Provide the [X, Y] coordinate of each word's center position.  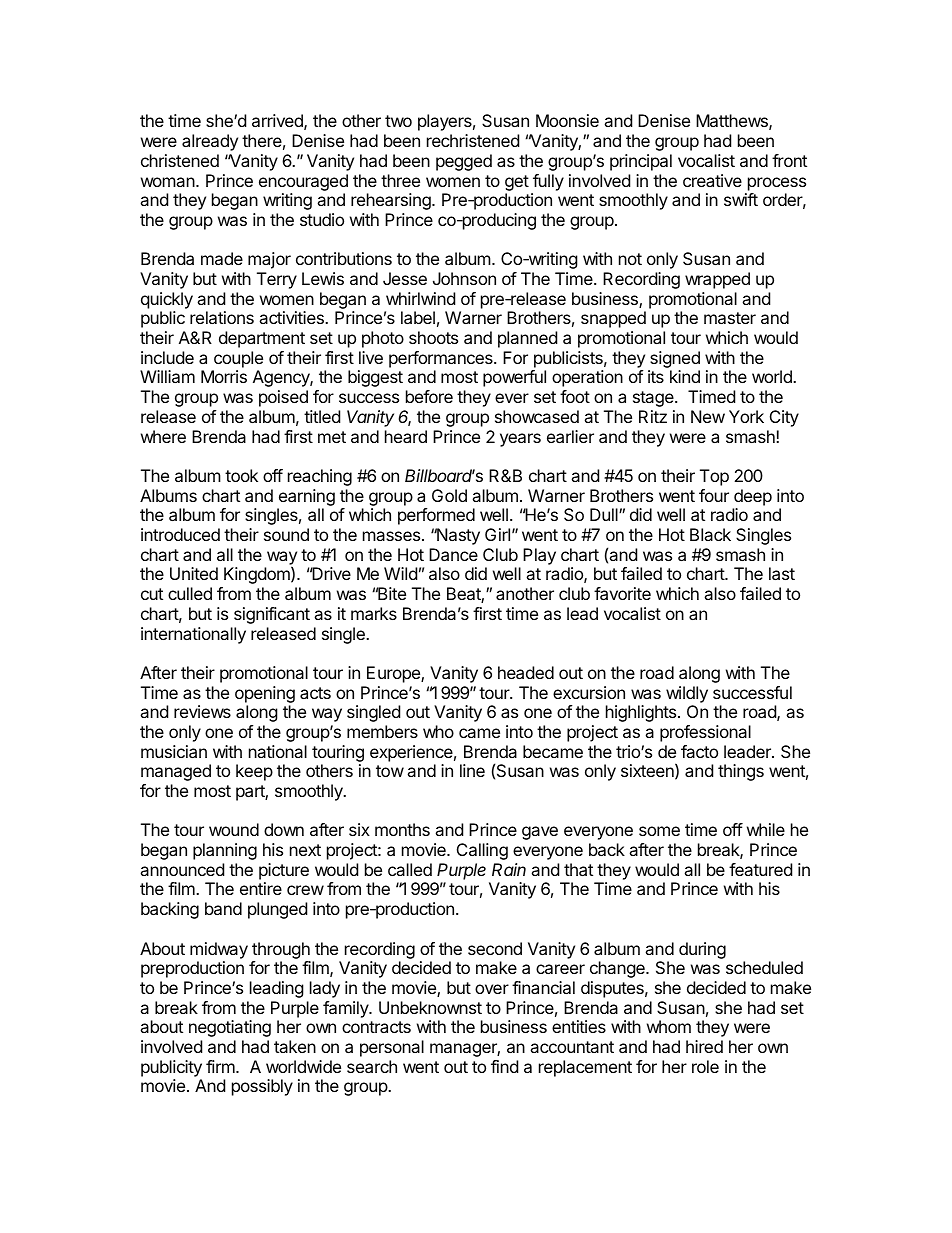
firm [220, 1066]
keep [254, 772]
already [210, 142]
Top [714, 477]
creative [712, 180]
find [504, 1066]
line [472, 770]
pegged [464, 162]
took [241, 475]
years [520, 440]
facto [699, 751]
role [705, 1066]
